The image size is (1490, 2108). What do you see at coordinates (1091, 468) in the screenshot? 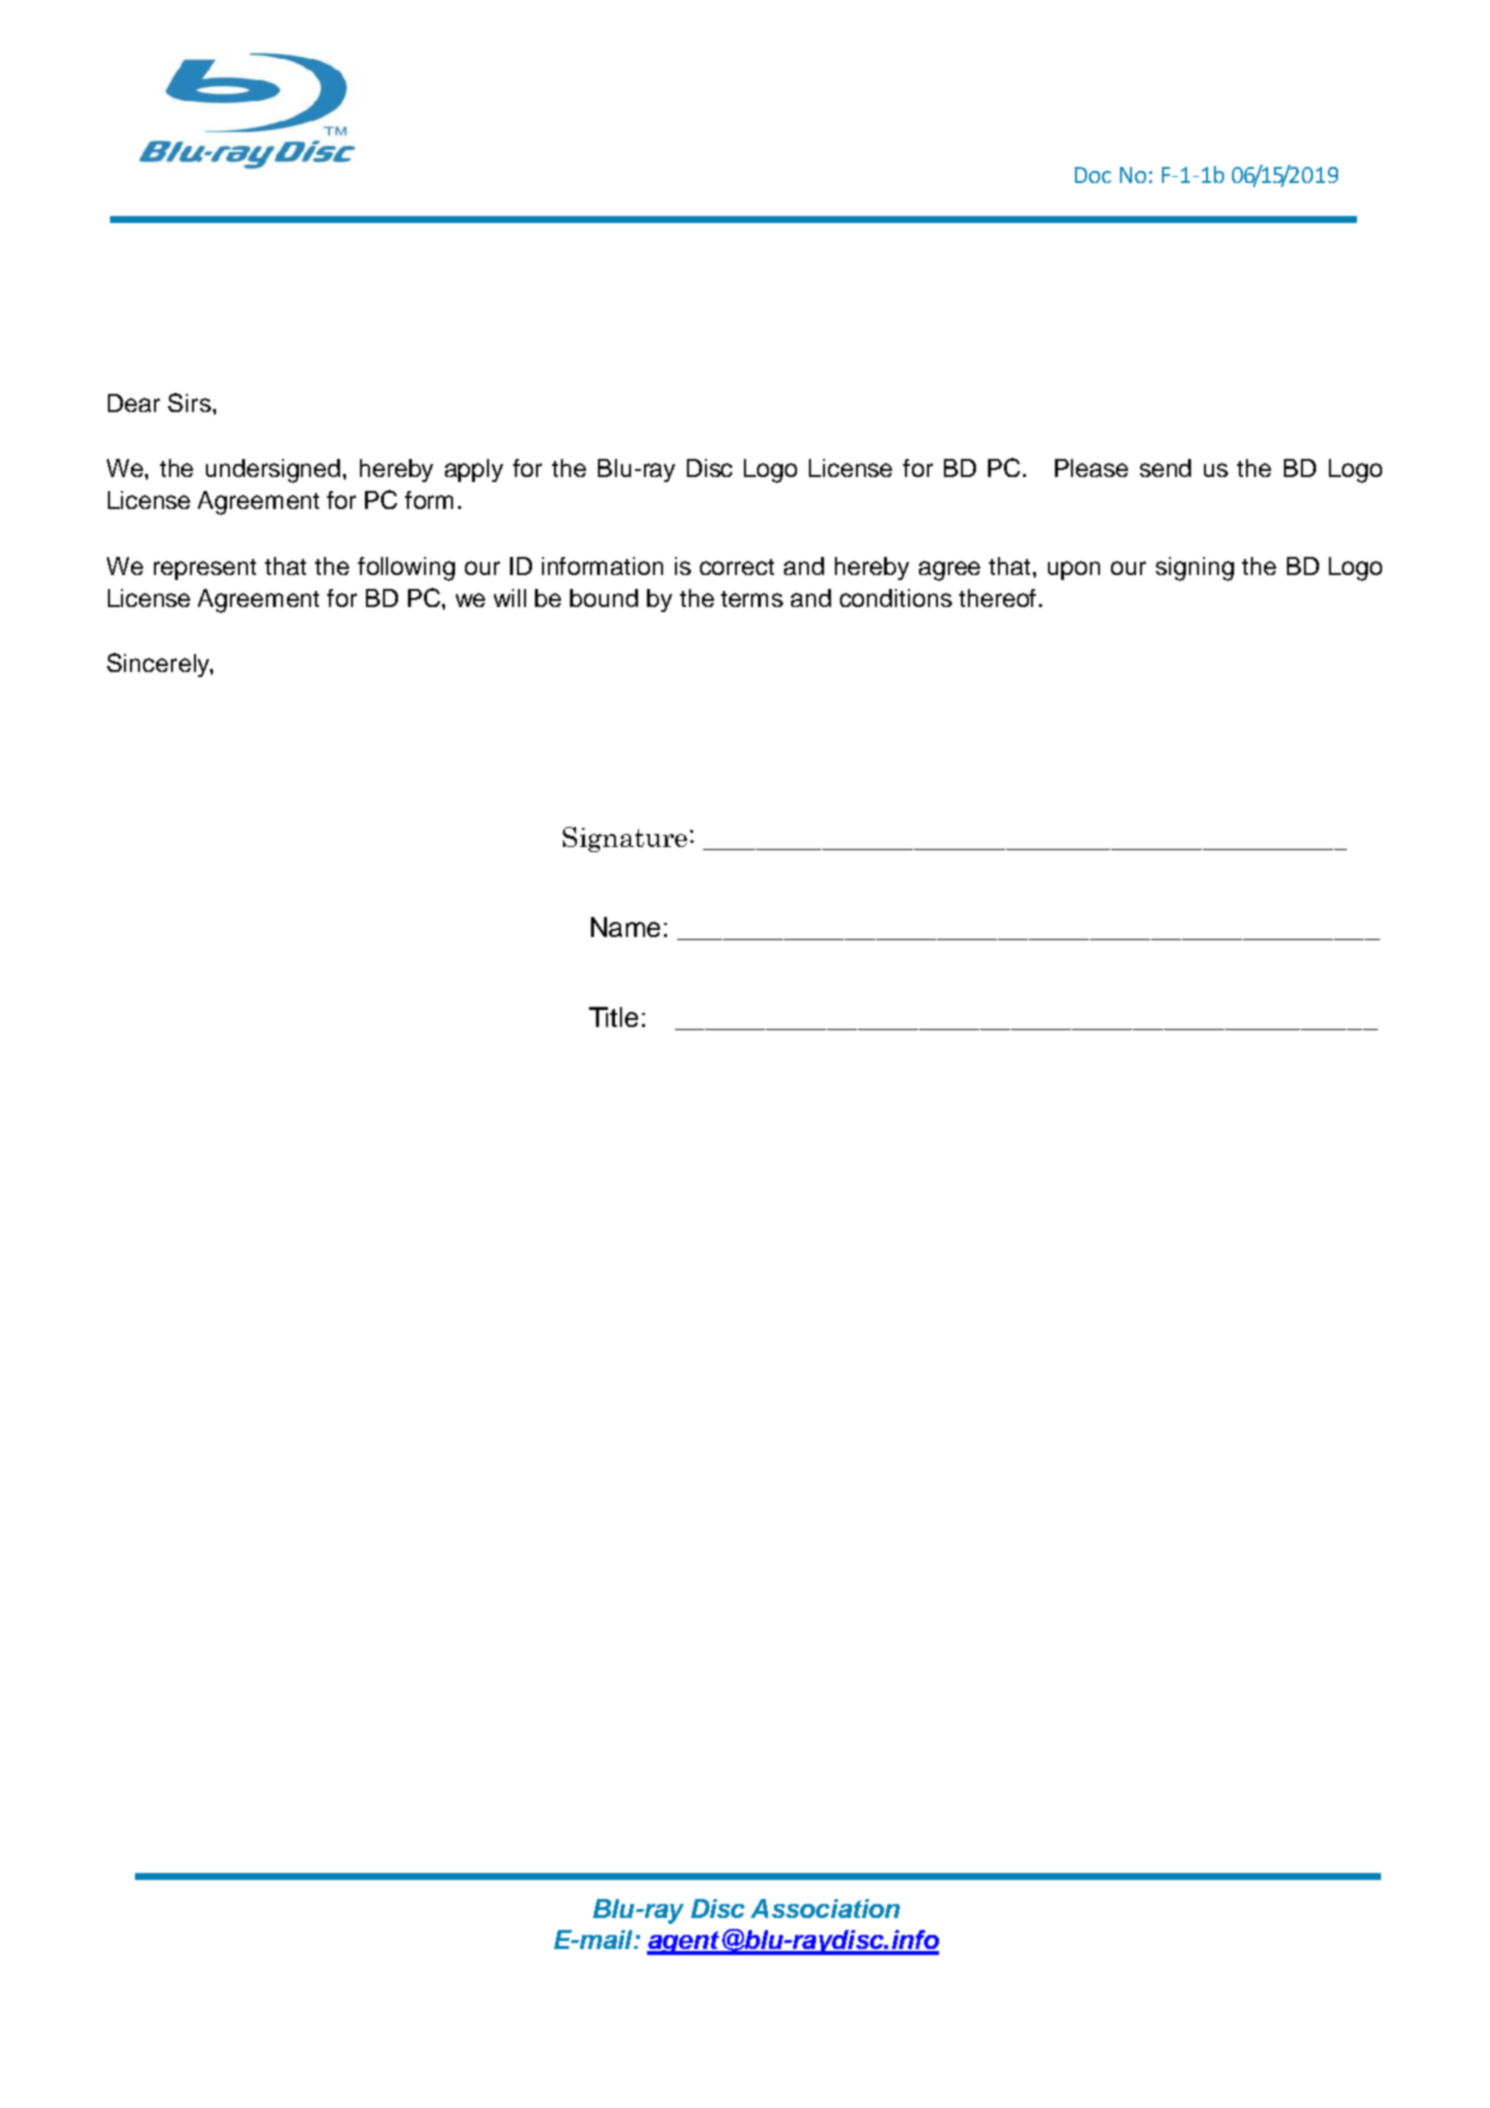
I see `Please` at bounding box center [1091, 468].
